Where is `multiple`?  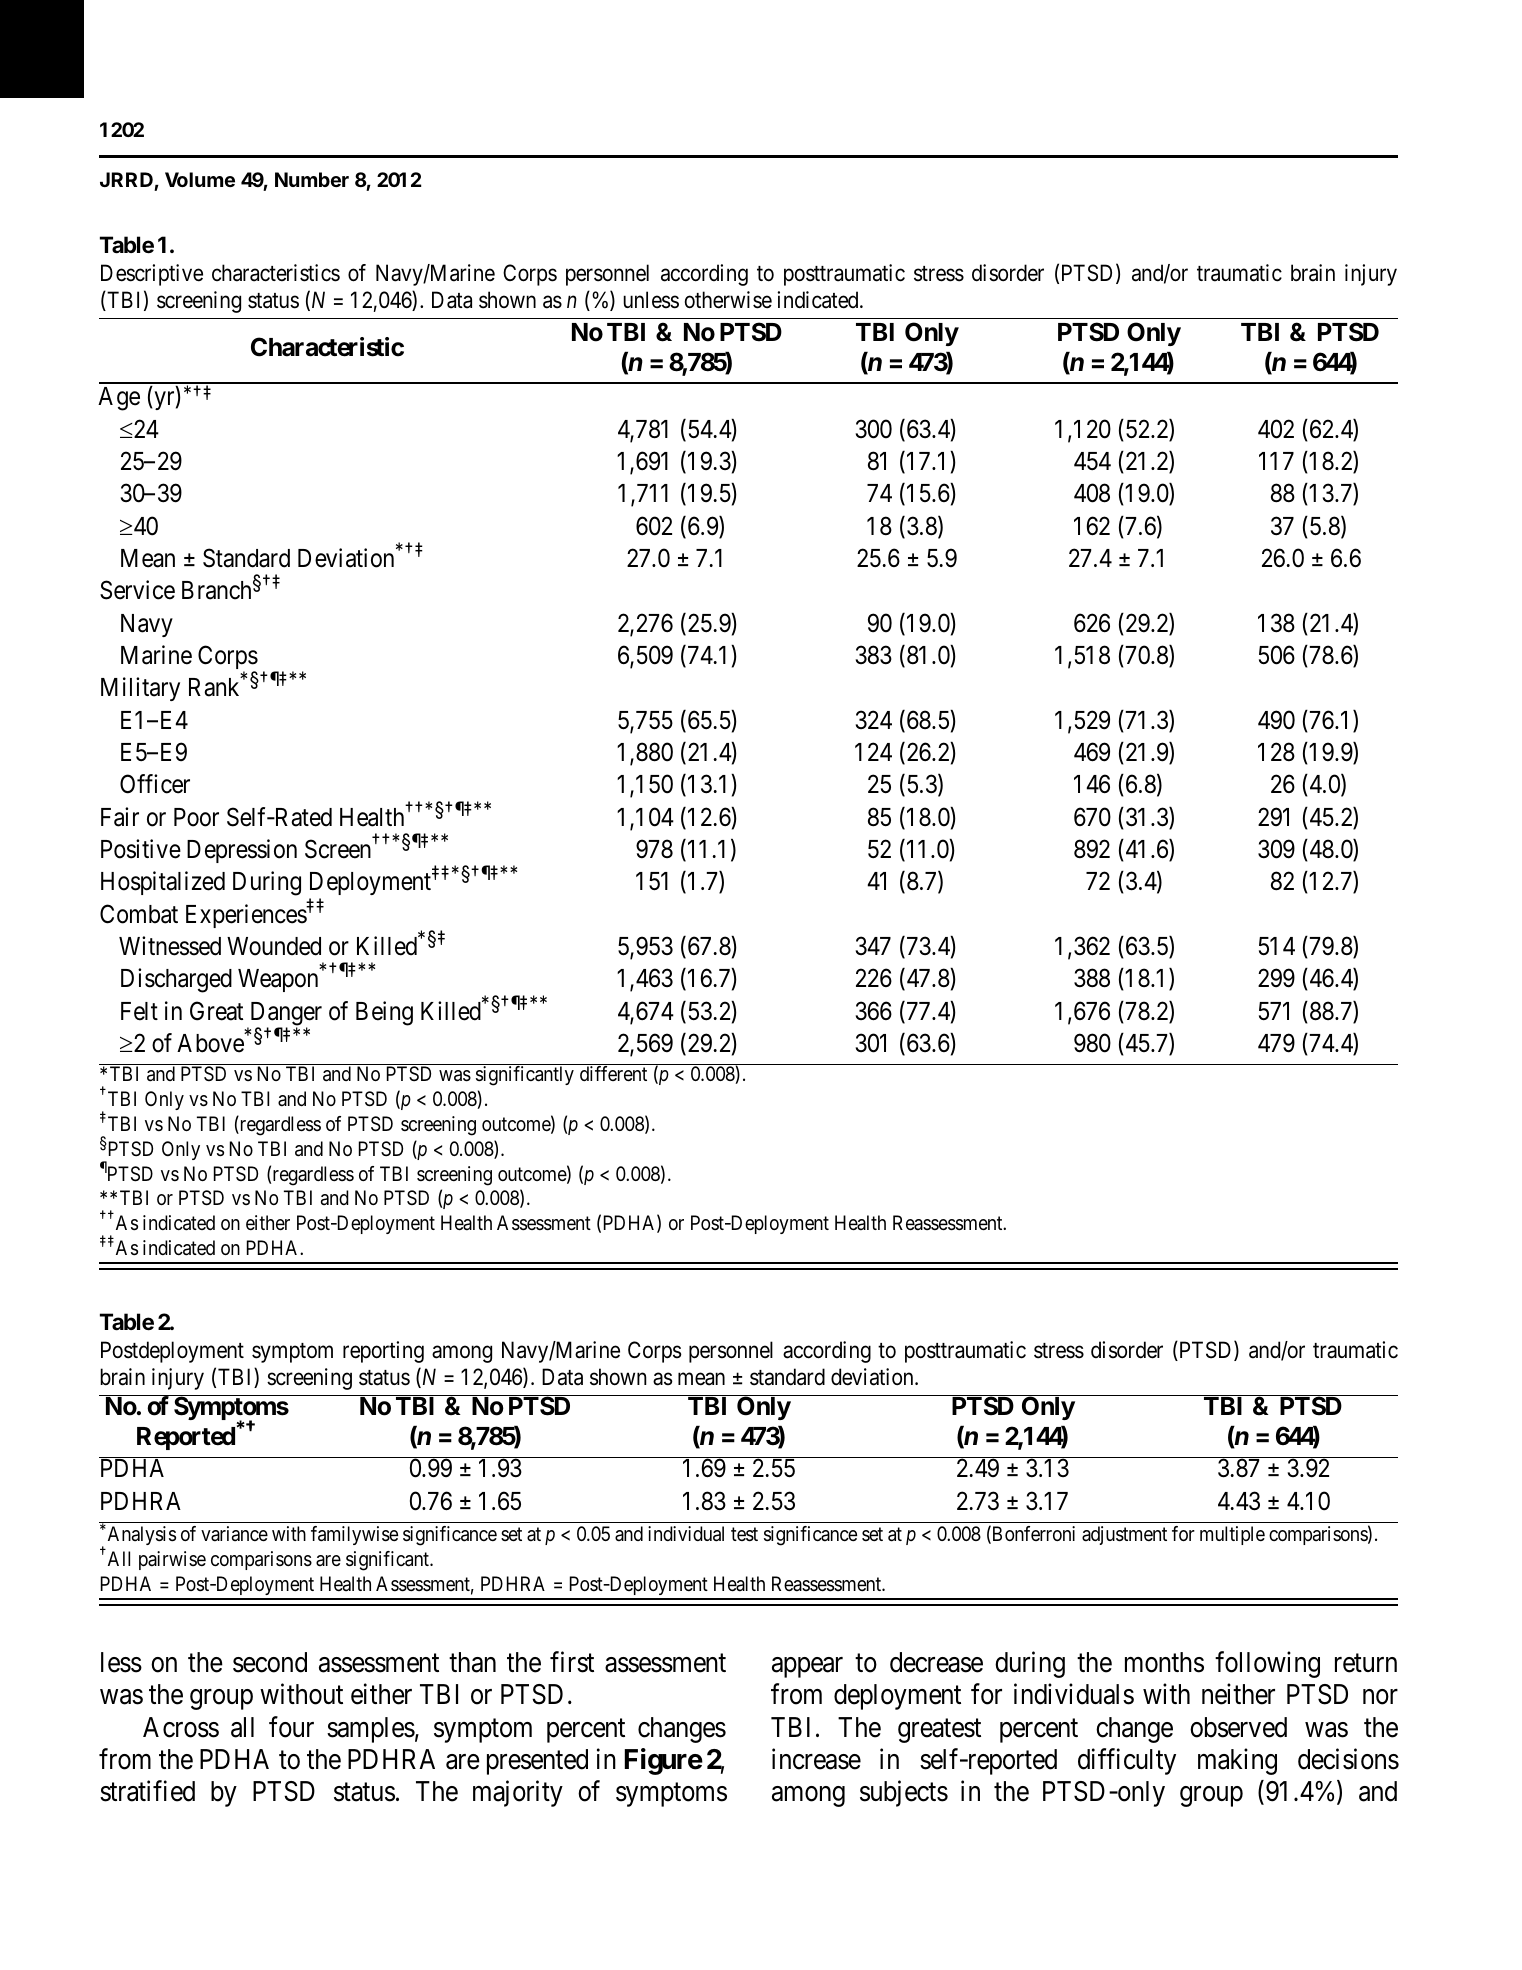
multiple is located at coordinates (1232, 1535).
